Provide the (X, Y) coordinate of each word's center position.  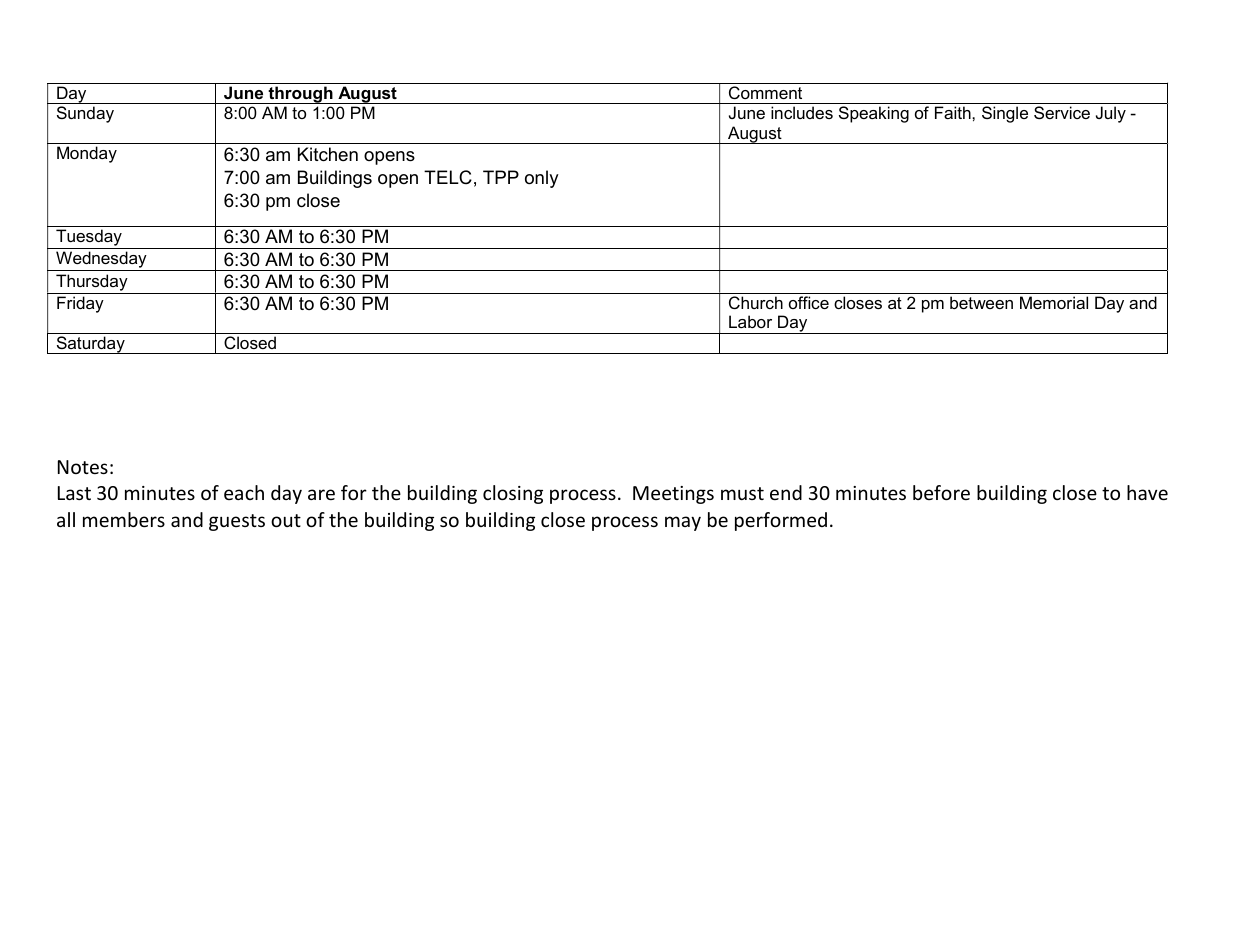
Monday (87, 154)
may (683, 523)
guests (237, 522)
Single (1005, 114)
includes (802, 112)
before (941, 492)
